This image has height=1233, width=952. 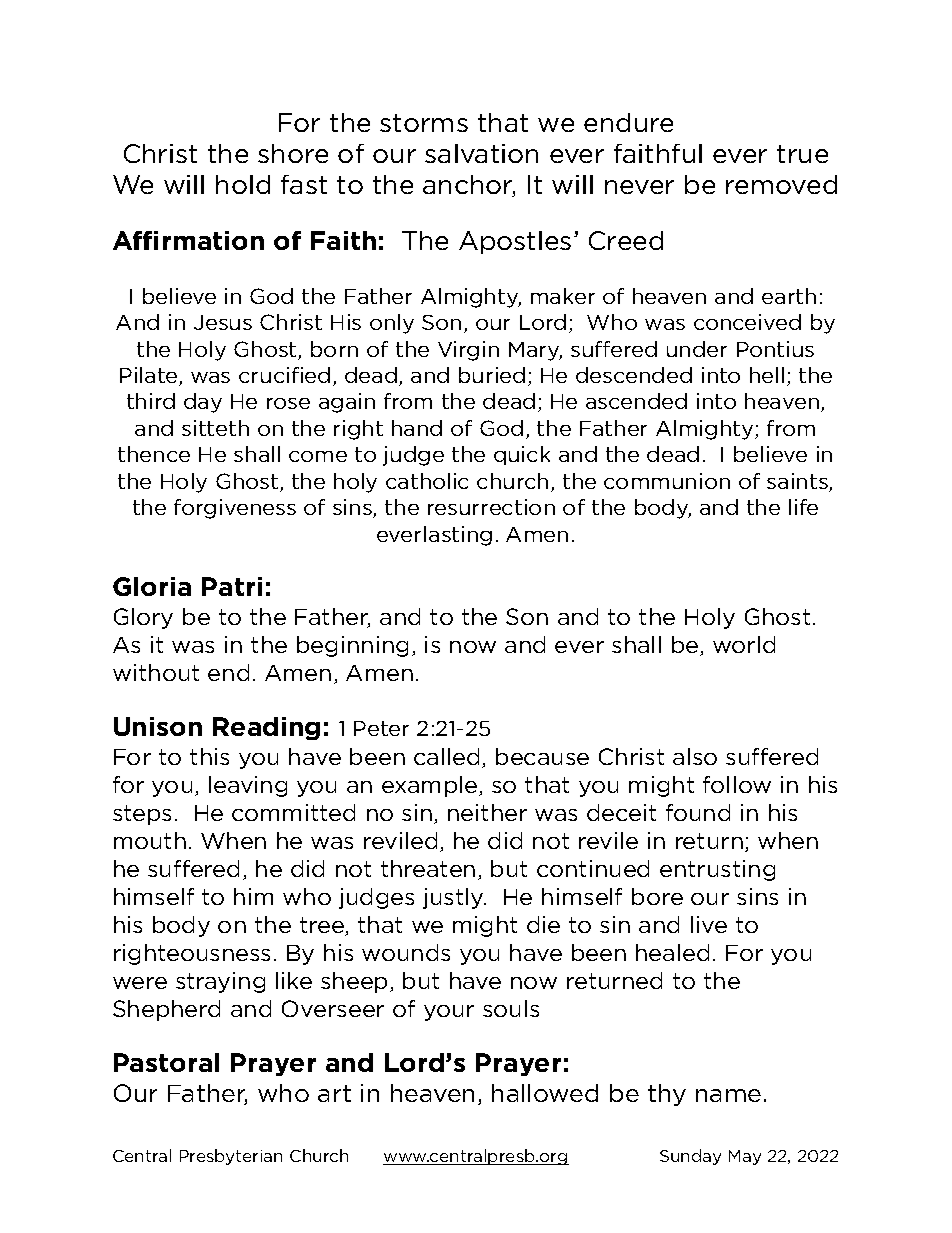 What do you see at coordinates (487, 812) in the image?
I see `neither` at bounding box center [487, 812].
